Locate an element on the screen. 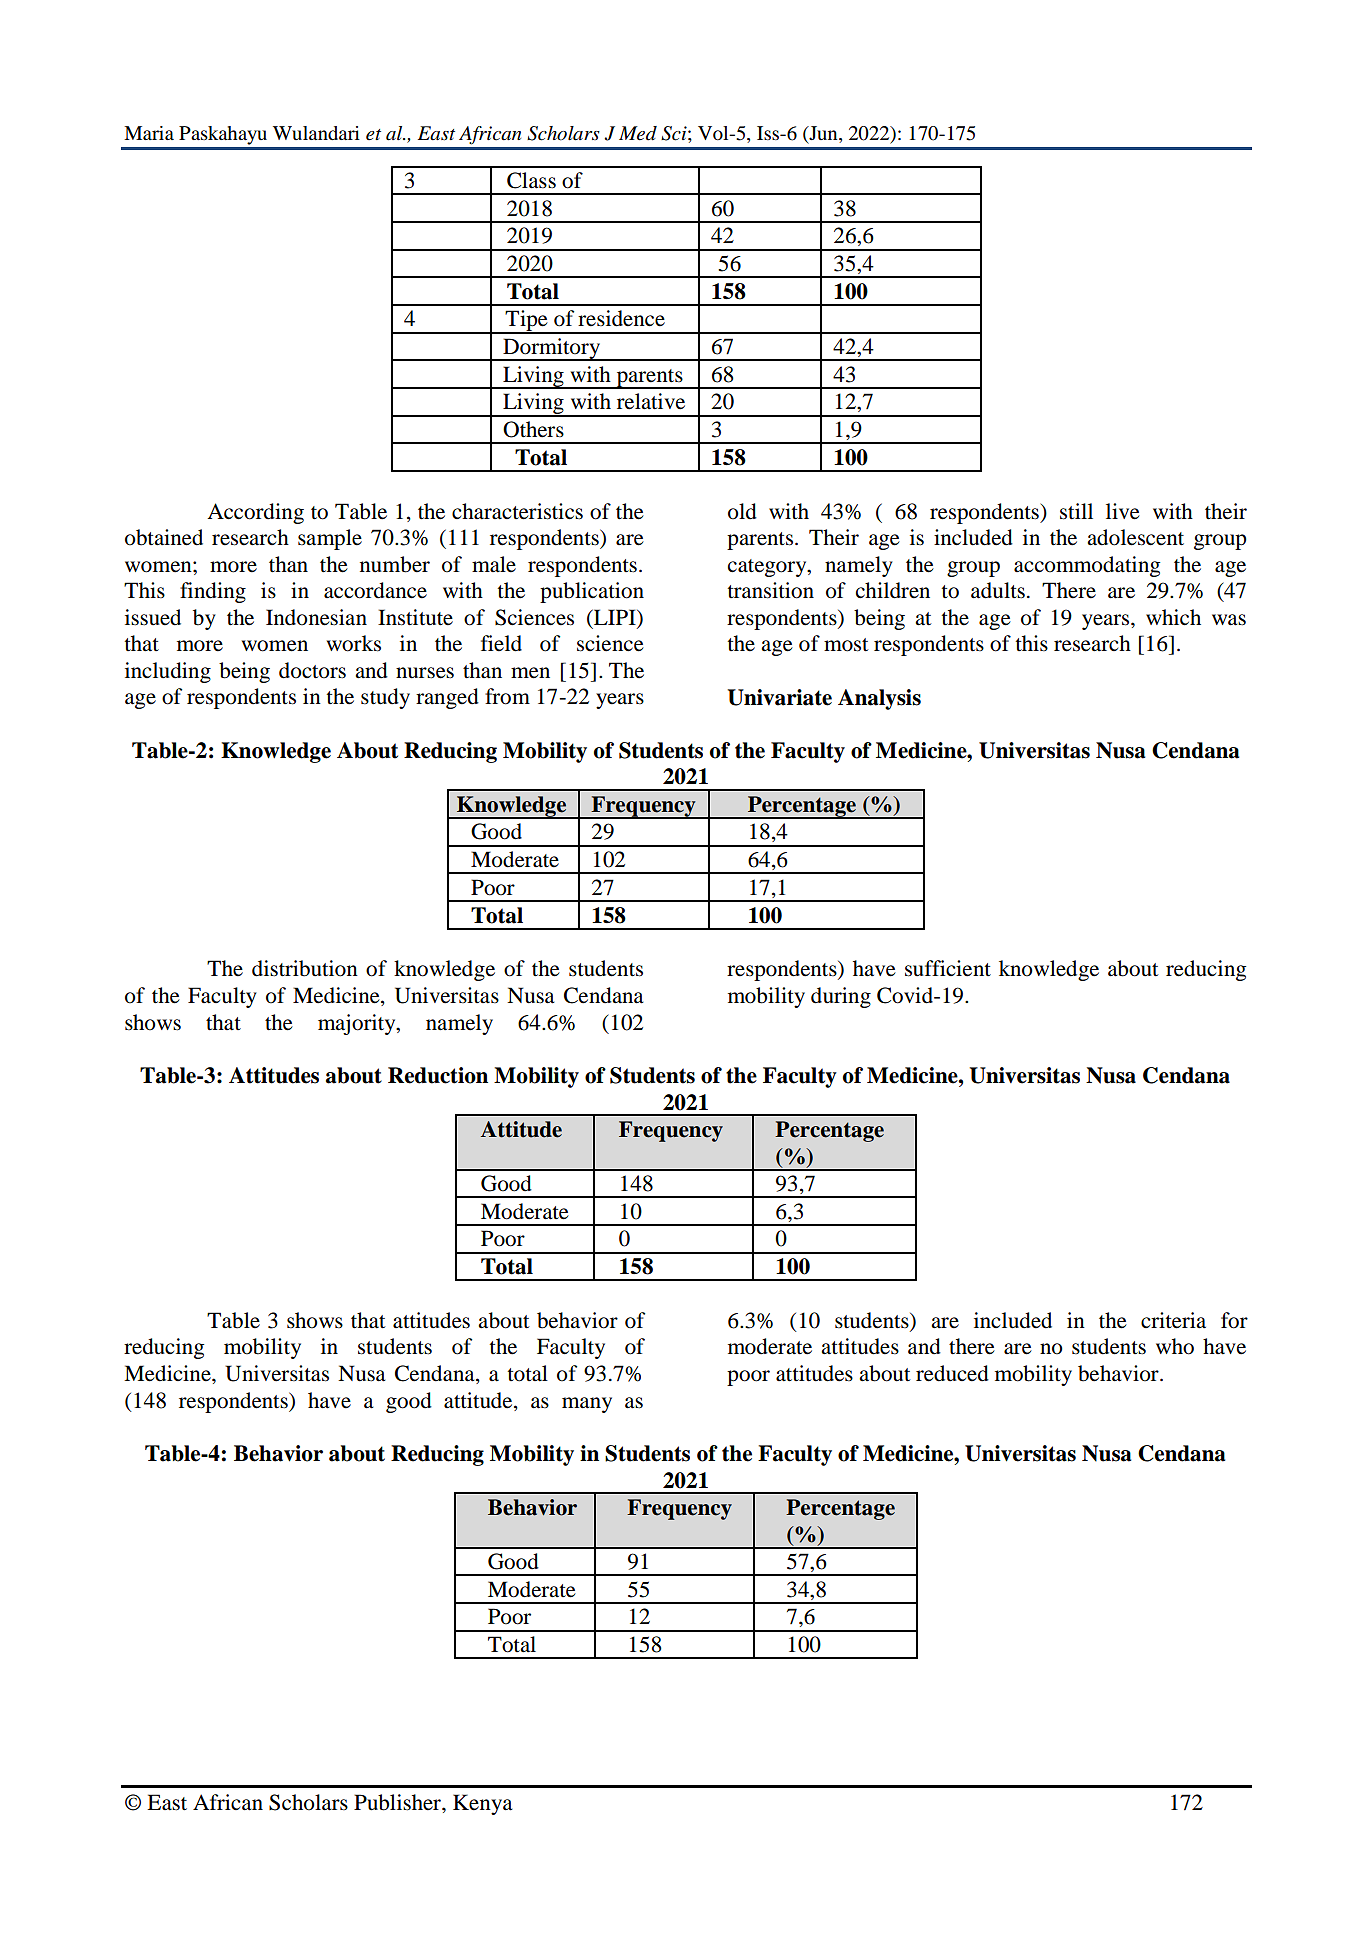 The image size is (1372, 1941). during is located at coordinates (841, 997).
